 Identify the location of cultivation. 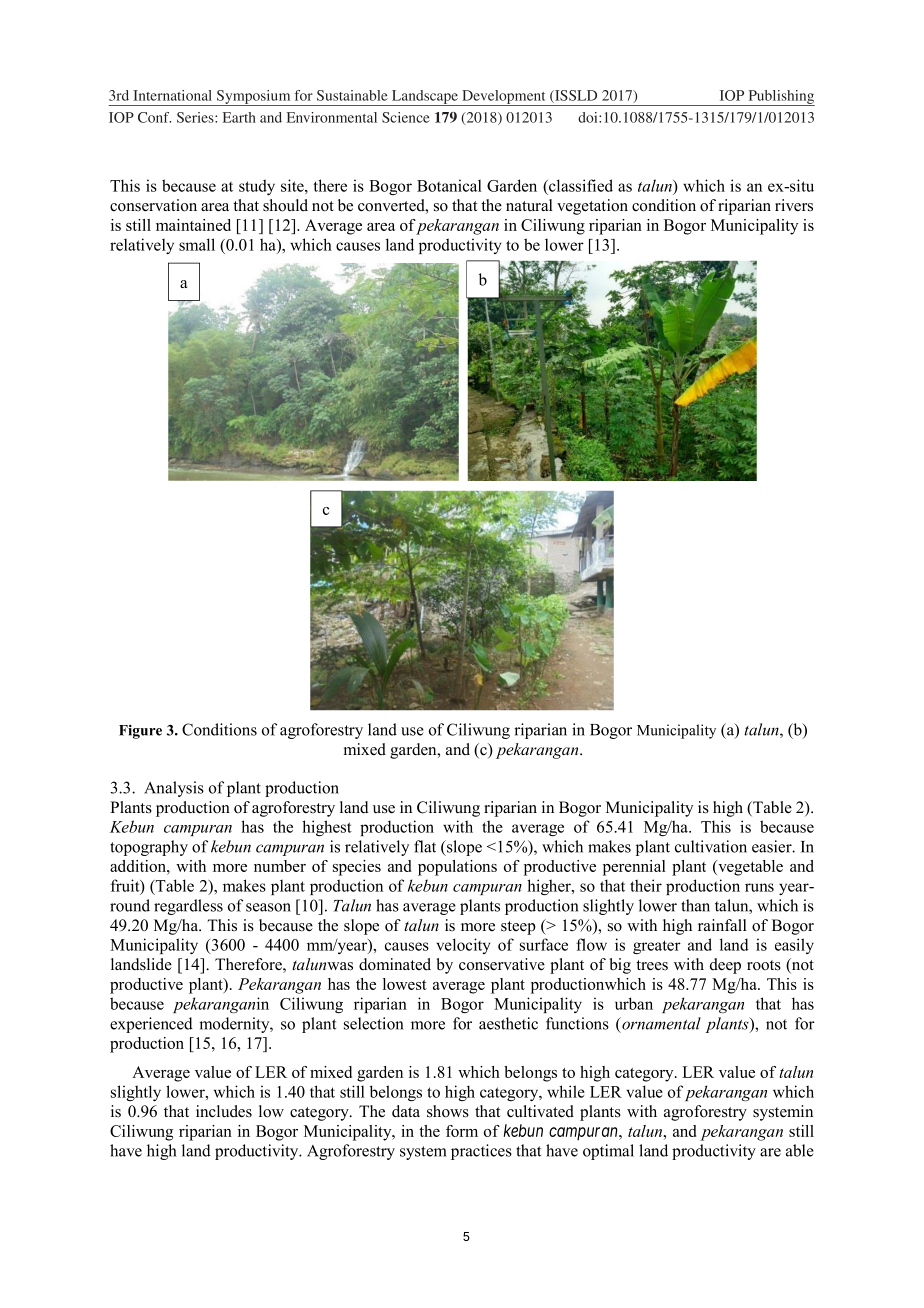
(711, 846).
